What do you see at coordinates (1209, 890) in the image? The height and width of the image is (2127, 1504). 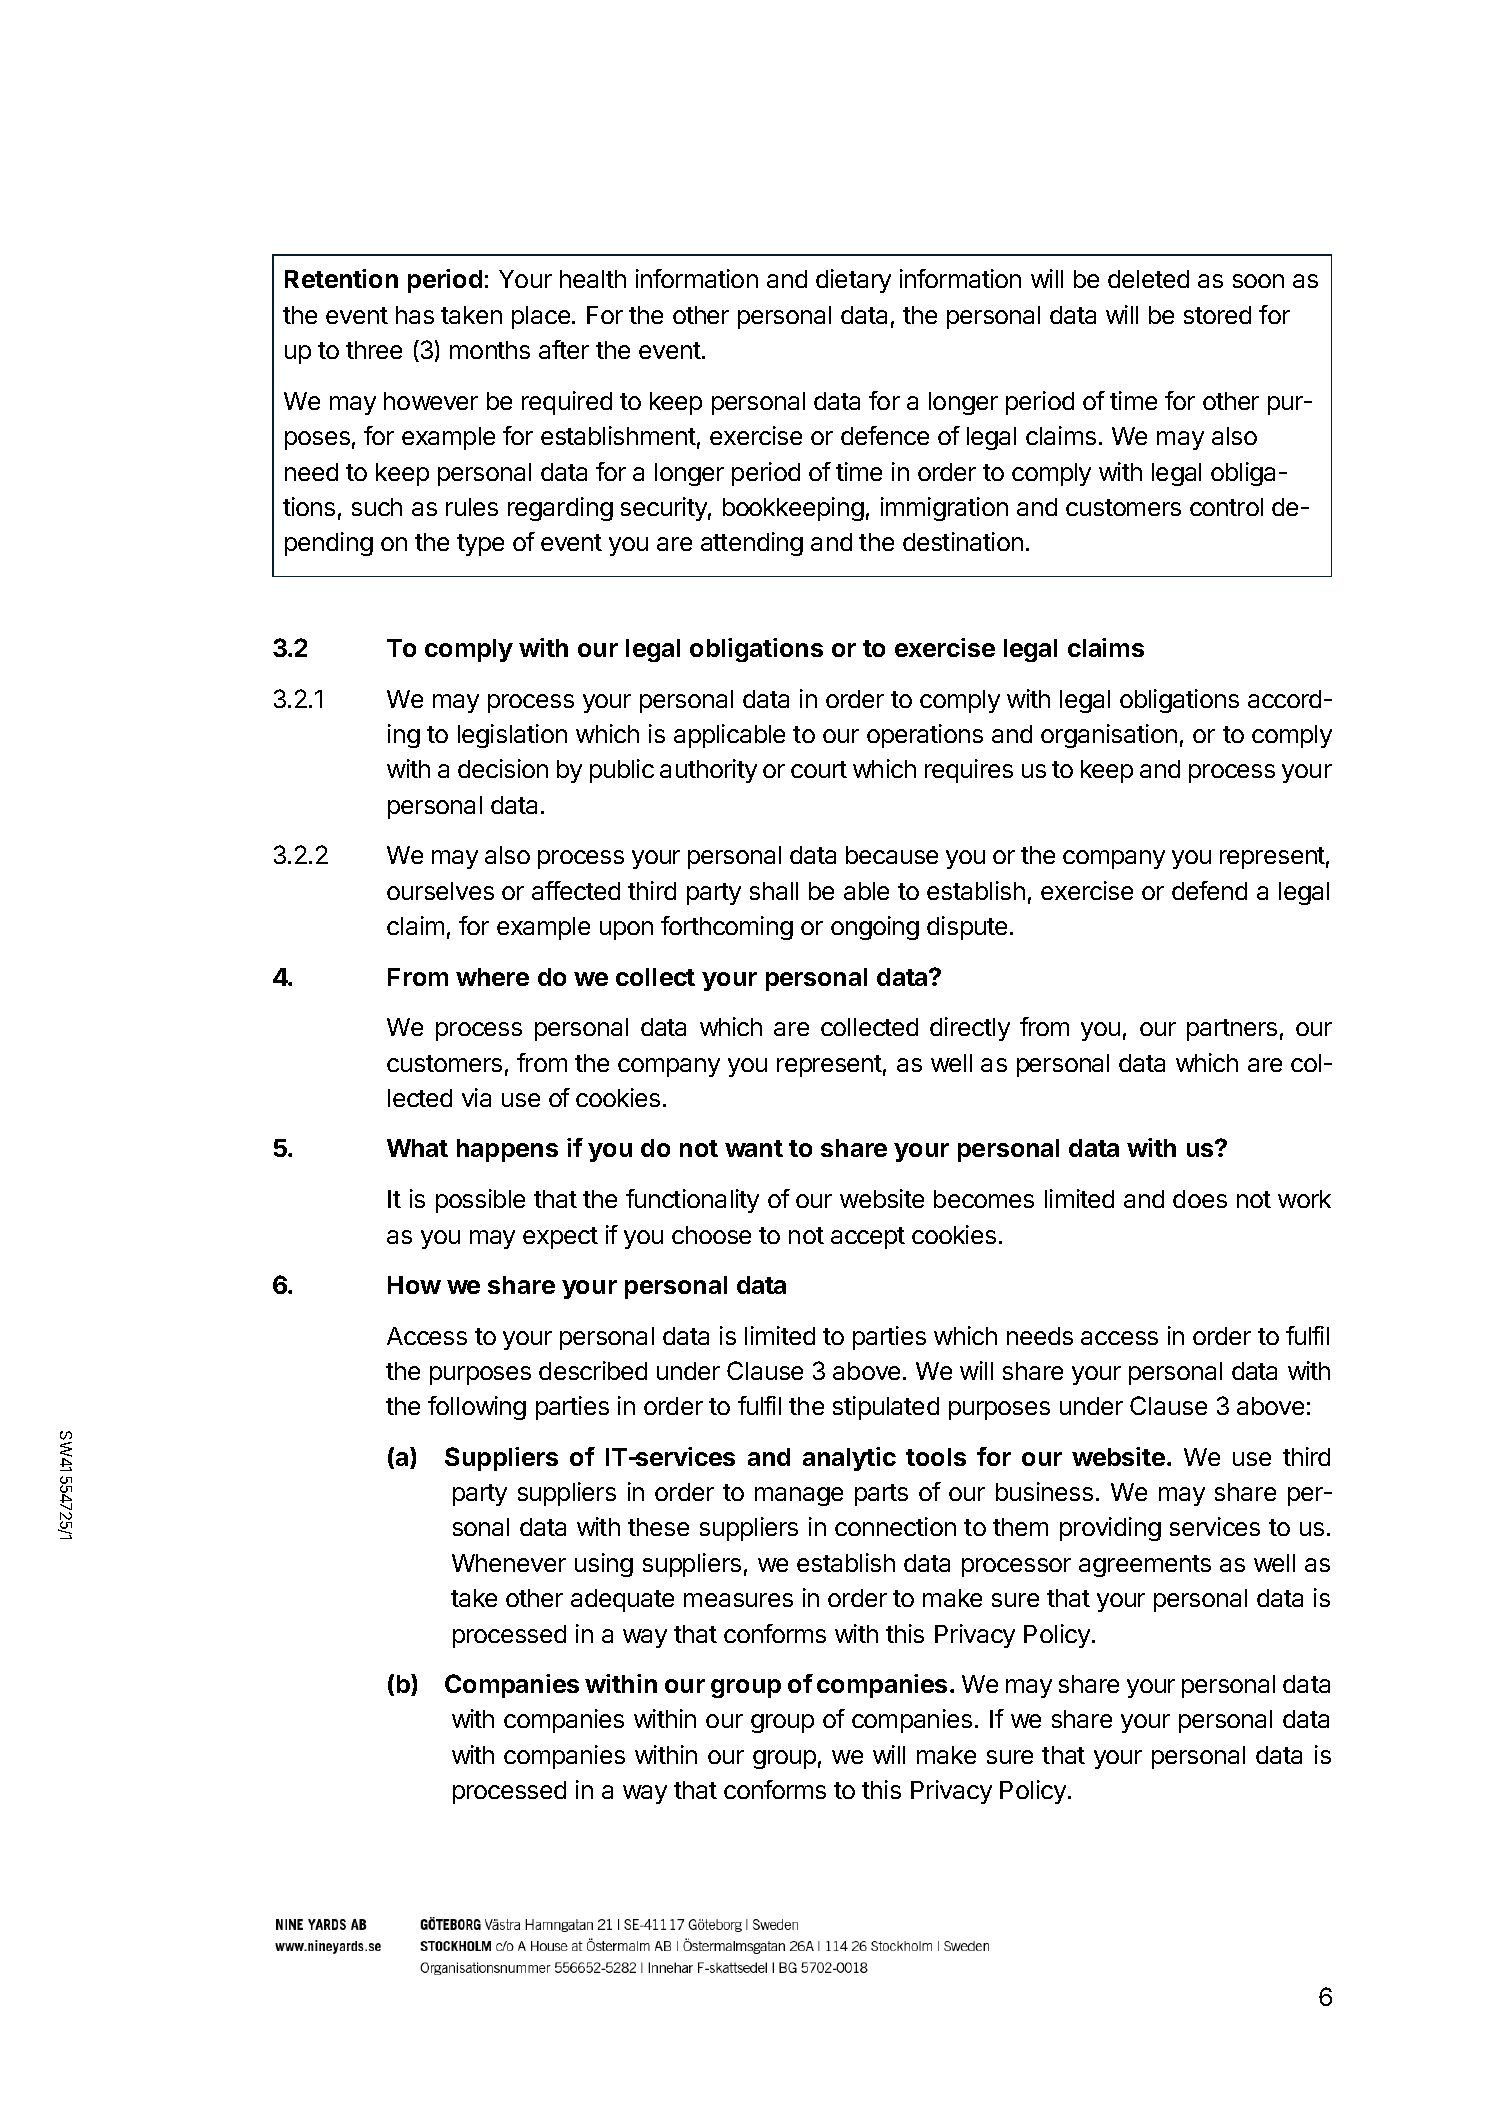 I see `defend` at bounding box center [1209, 890].
